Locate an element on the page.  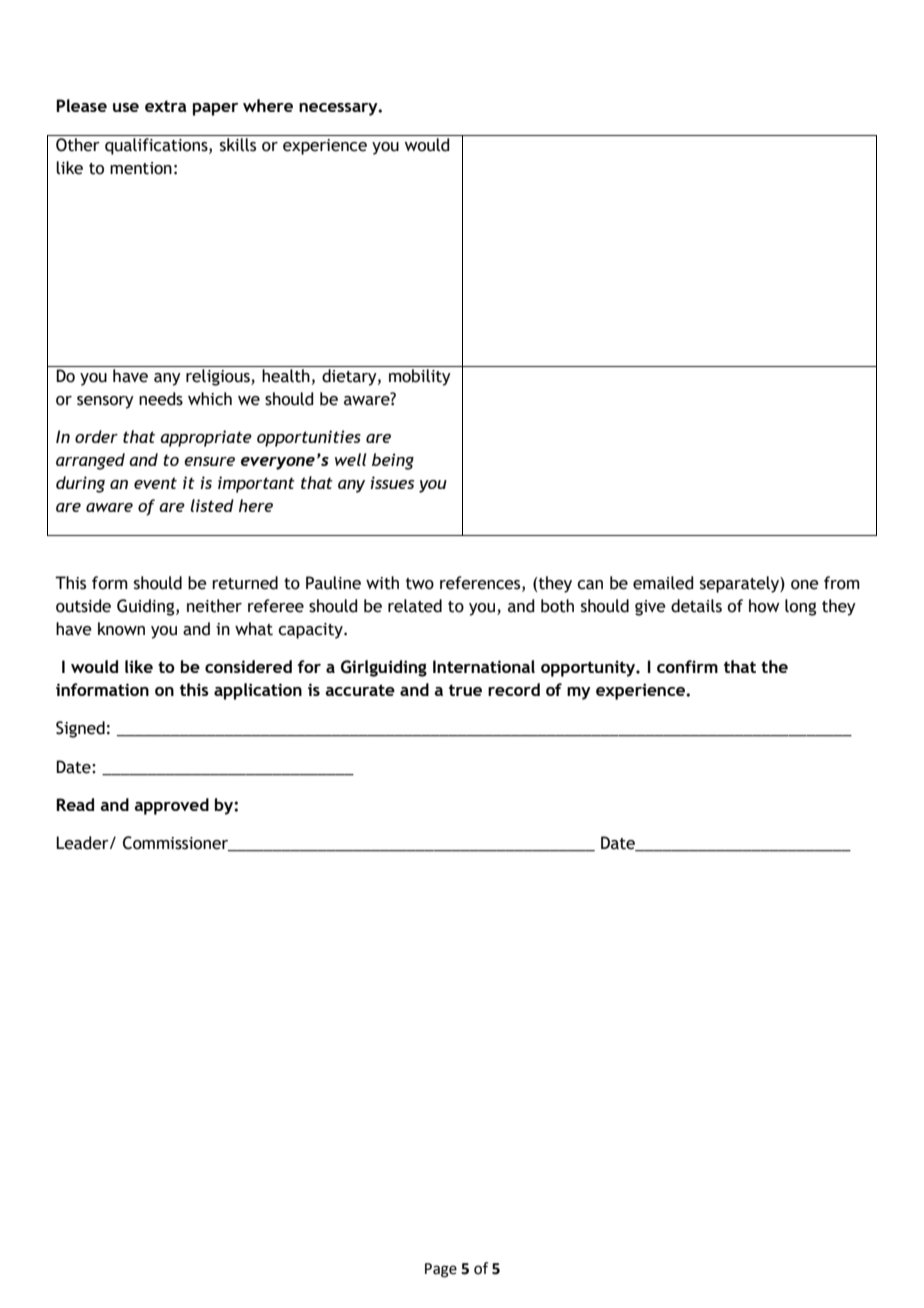
approved is located at coordinates (171, 806).
